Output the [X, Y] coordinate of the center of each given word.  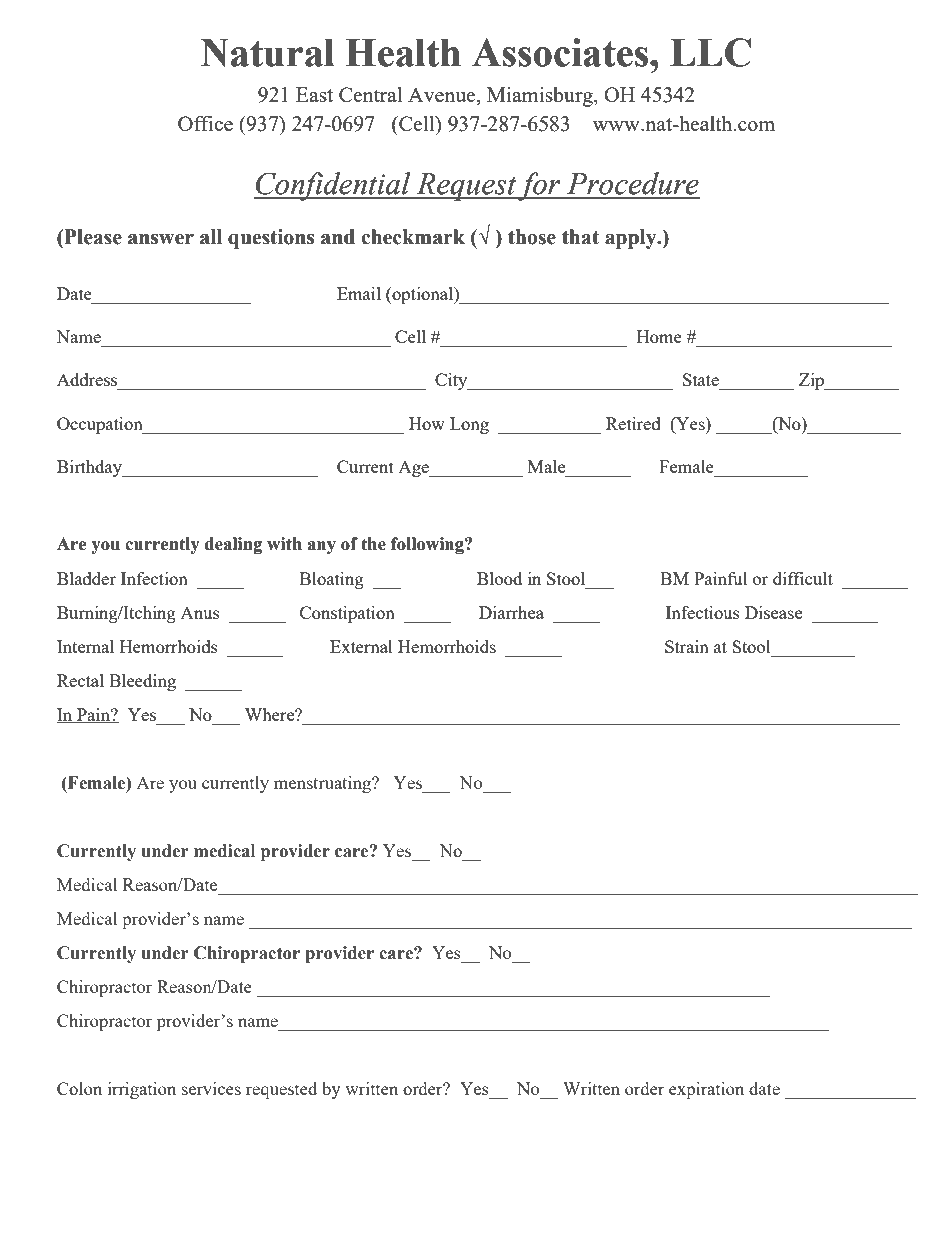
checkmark [413, 237]
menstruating [323, 784]
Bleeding [142, 682]
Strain [687, 646]
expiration [706, 1090]
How [427, 423]
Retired [633, 423]
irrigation [142, 1090]
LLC [710, 52]
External [361, 646]
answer [161, 239]
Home [659, 336]
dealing [233, 545]
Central [370, 94]
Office [205, 123]
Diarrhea [511, 612]
